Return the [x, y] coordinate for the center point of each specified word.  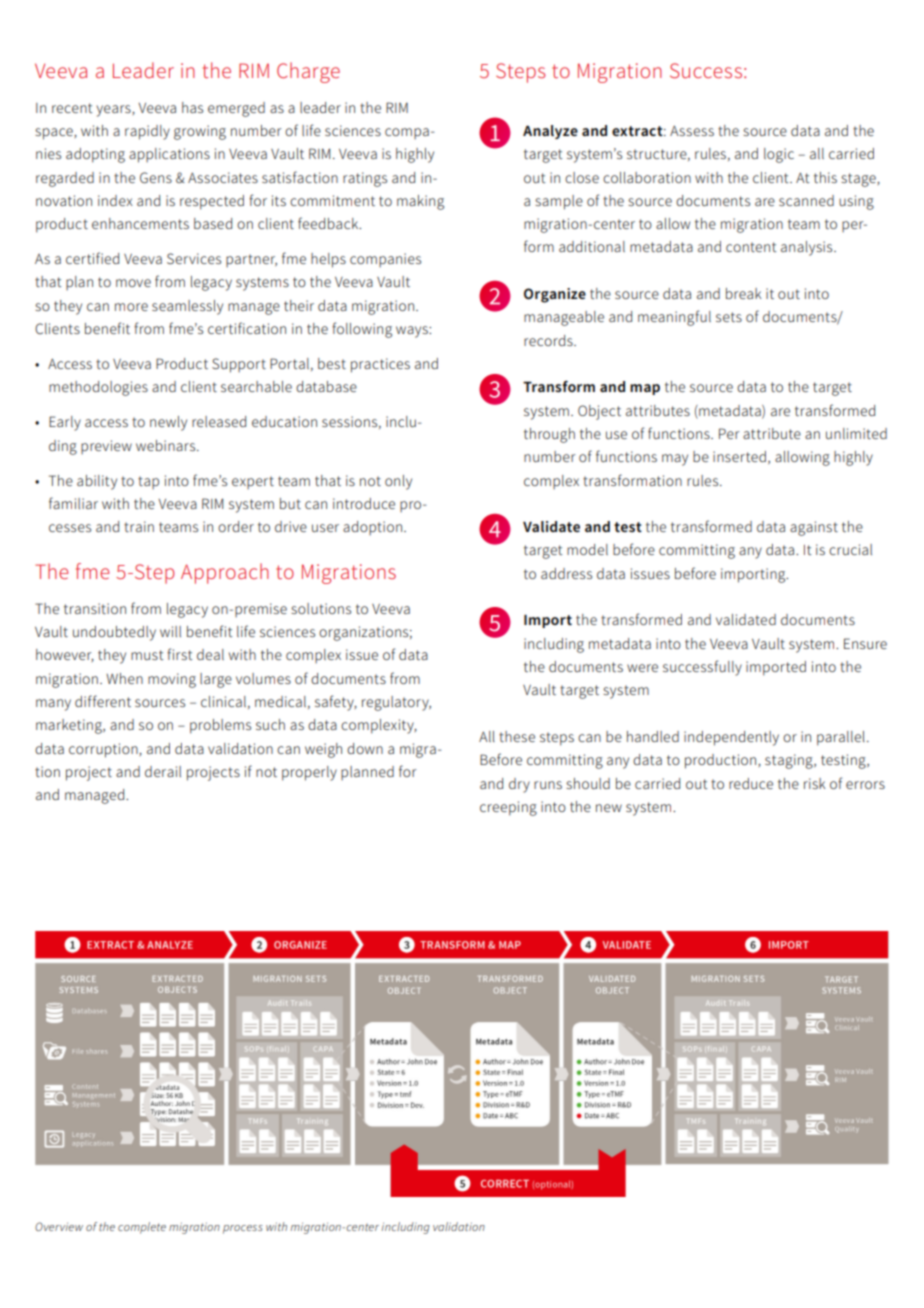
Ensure [865, 643]
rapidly [147, 132]
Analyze [550, 132]
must [147, 655]
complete [142, 1228]
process [243, 1229]
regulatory [396, 703]
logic [779, 155]
